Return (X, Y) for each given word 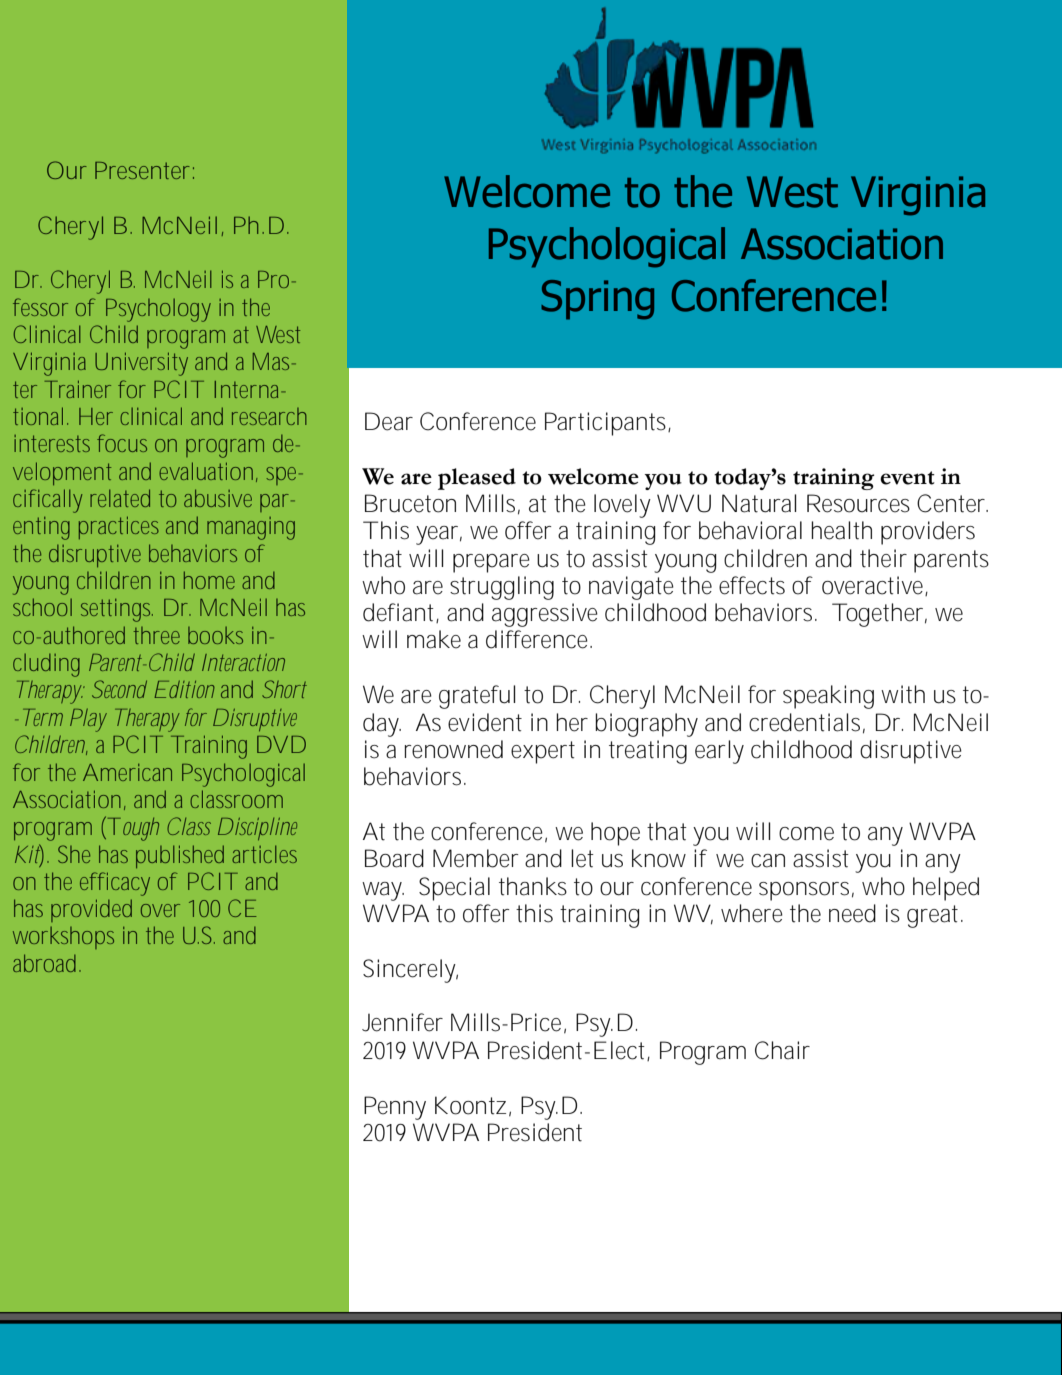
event (907, 478)
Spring (597, 300)
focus (122, 443)
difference (538, 639)
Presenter (142, 170)
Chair (782, 1050)
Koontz (470, 1105)
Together (879, 615)
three (156, 635)
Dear (389, 421)
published (180, 856)
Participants (607, 424)
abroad (44, 963)
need (852, 913)
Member (475, 858)
